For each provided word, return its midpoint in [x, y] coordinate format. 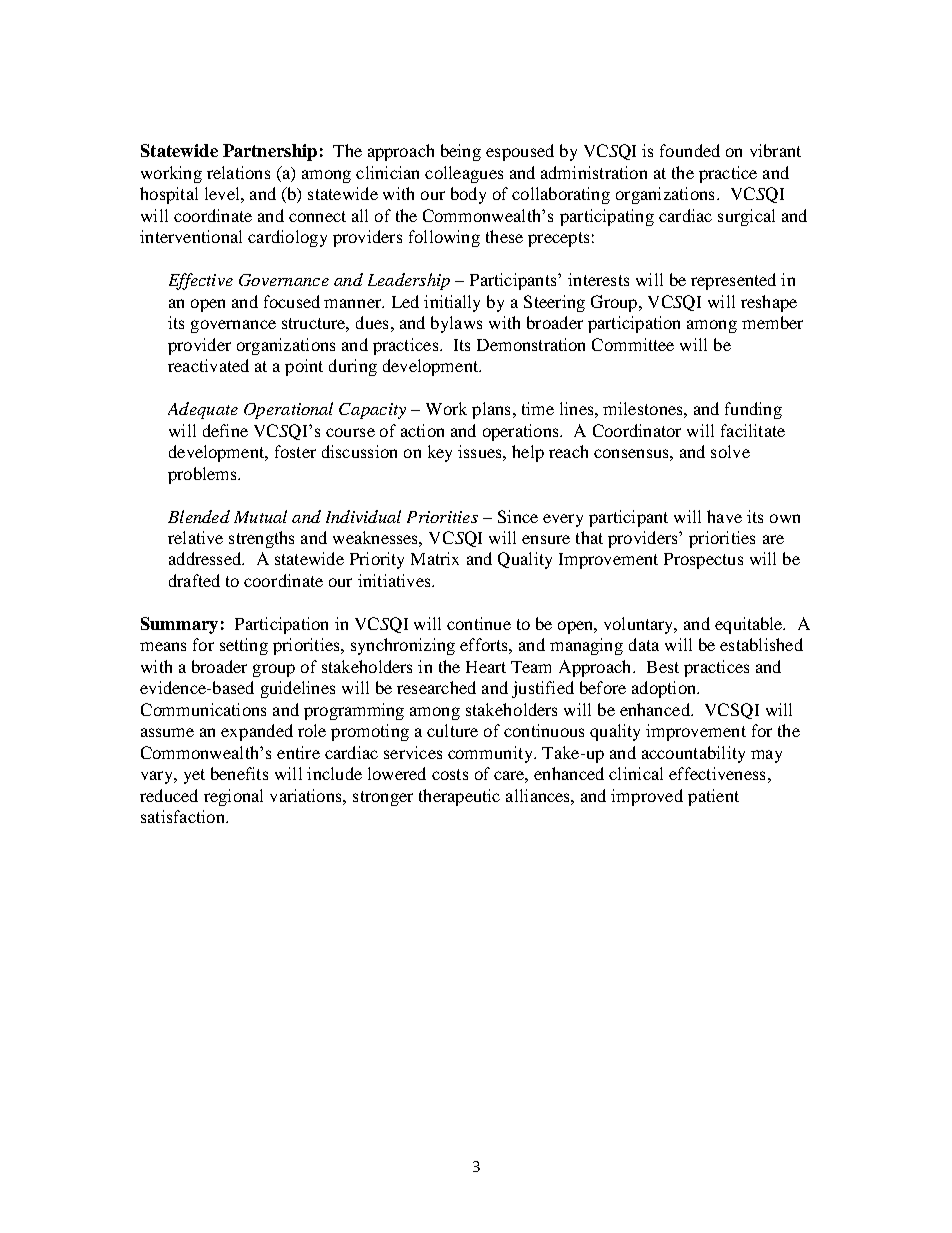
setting [244, 646]
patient [713, 797]
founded [690, 150]
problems [203, 475]
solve [730, 451]
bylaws [456, 324]
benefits [239, 773]
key [440, 453]
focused [292, 301]
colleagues [464, 174]
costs [450, 774]
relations [238, 172]
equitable [750, 625]
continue [479, 623]
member [772, 322]
